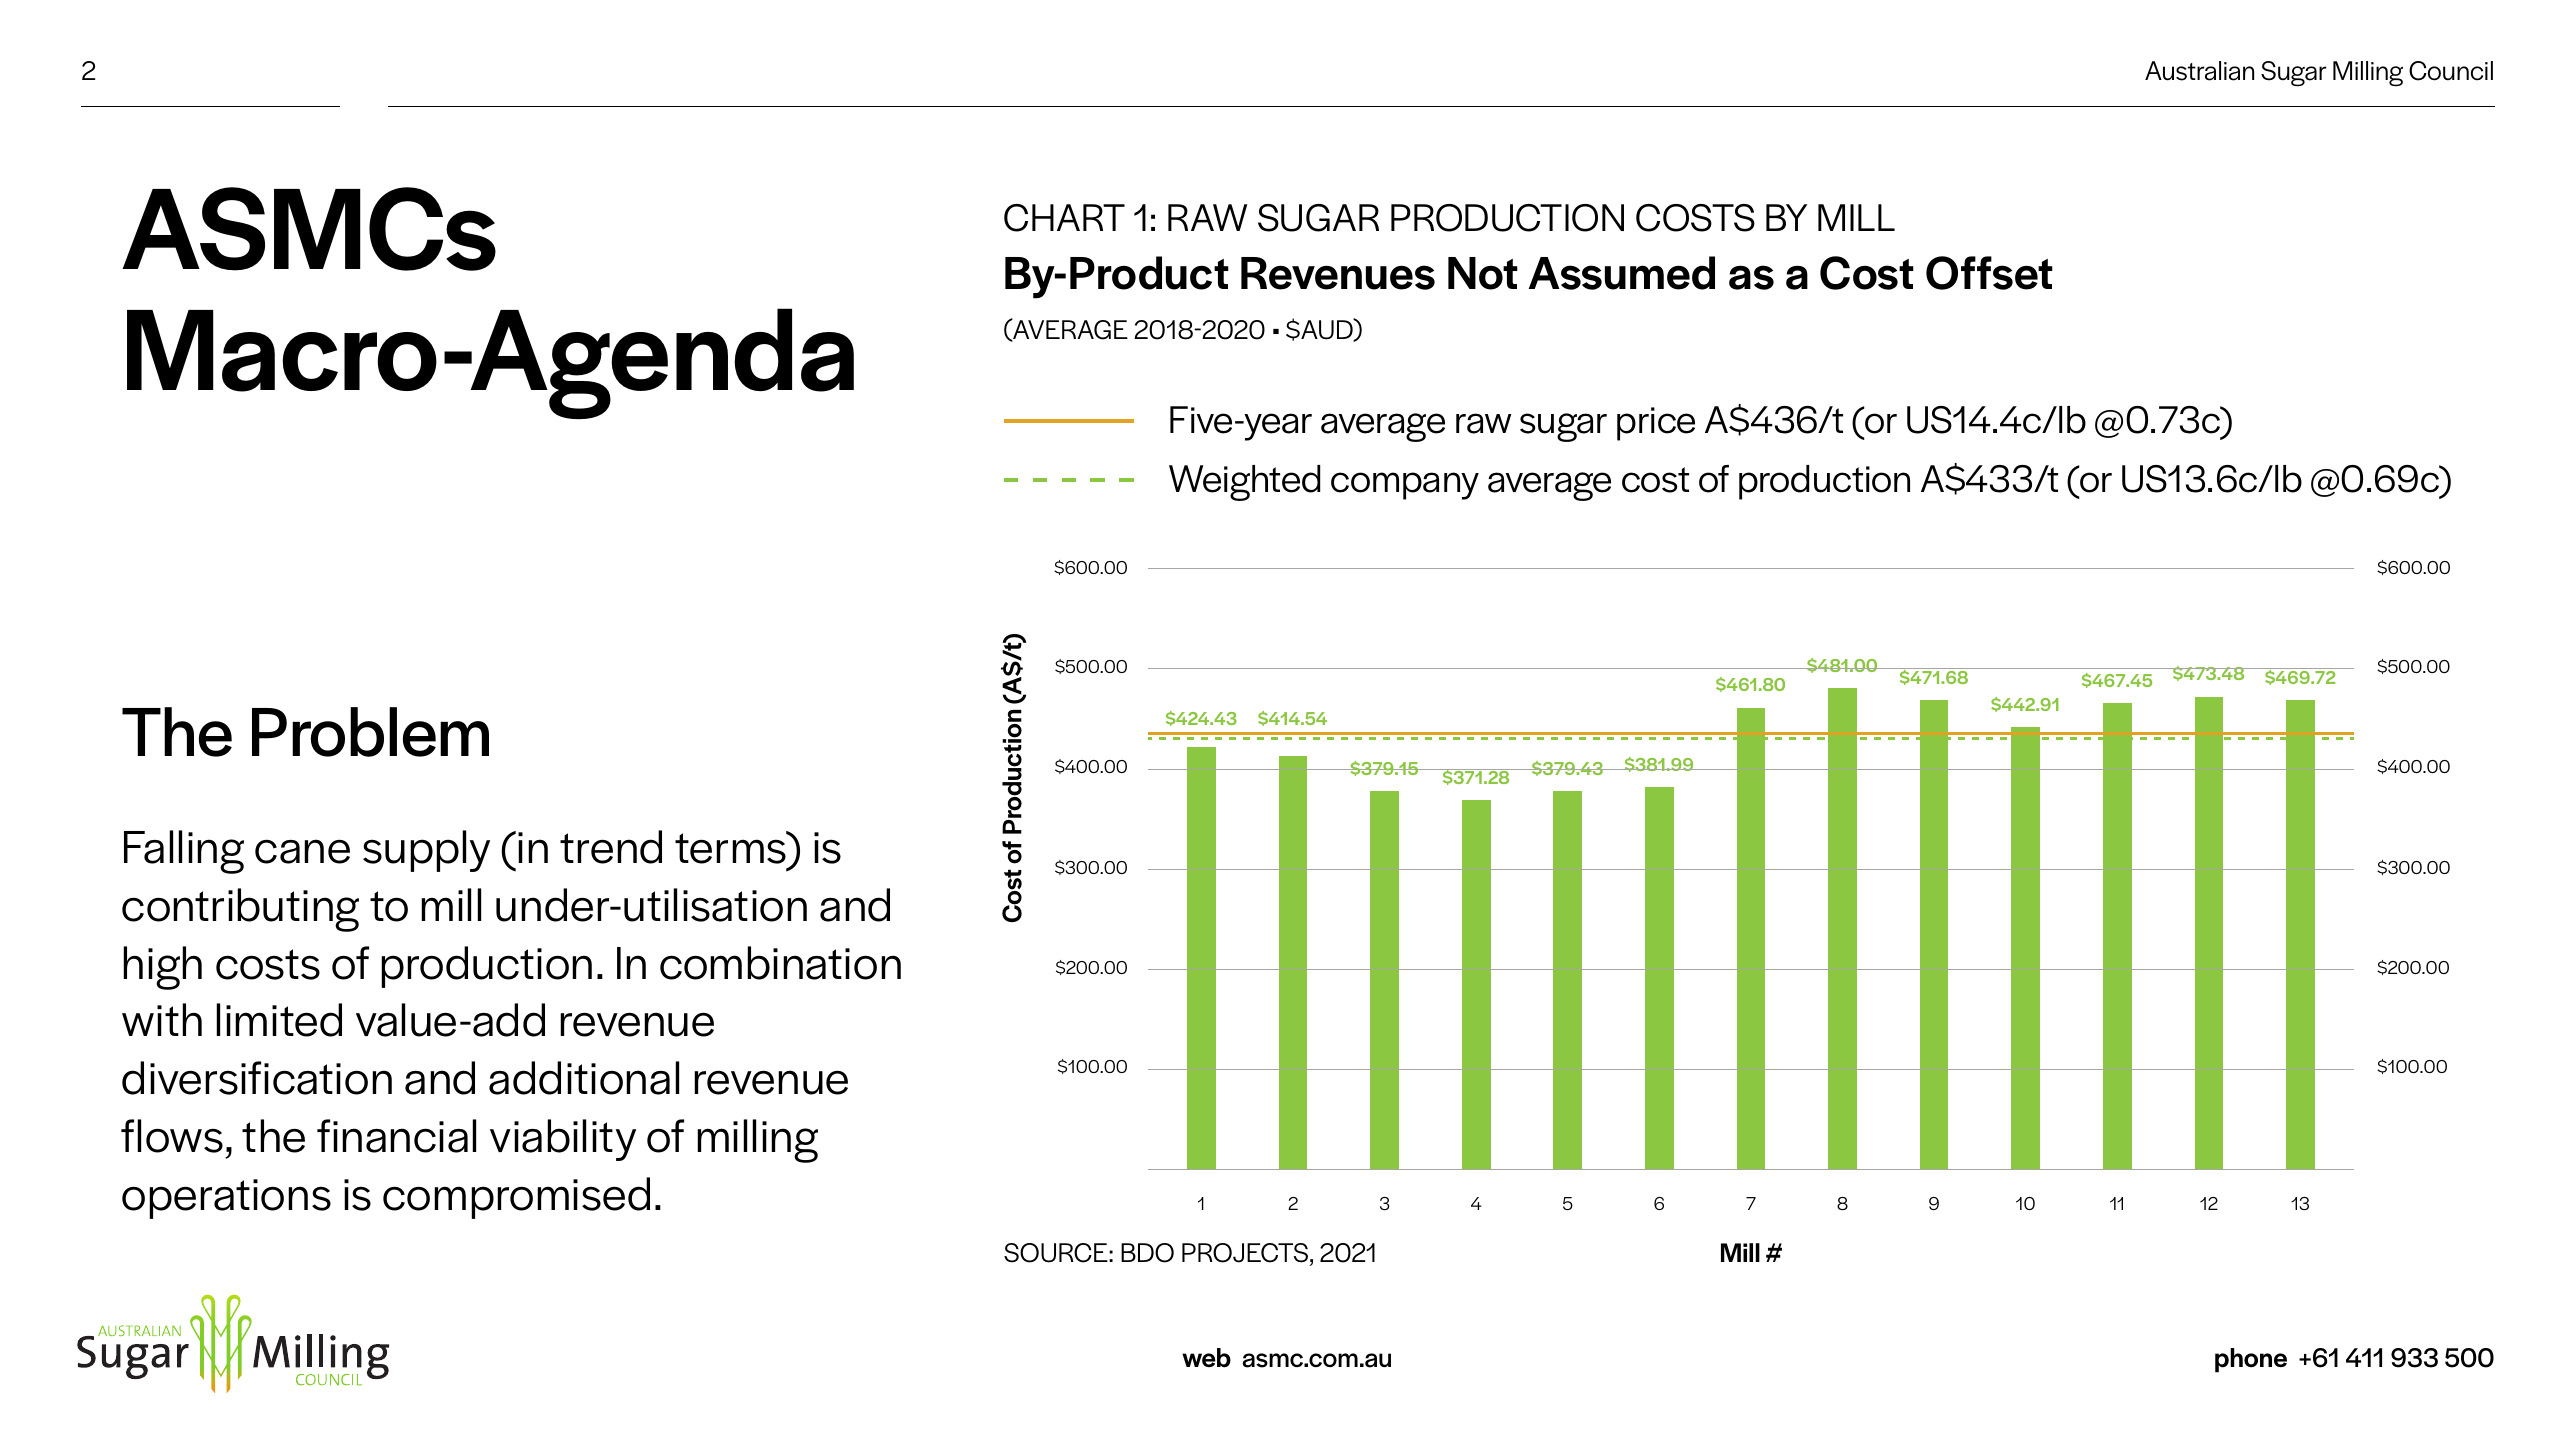 The width and height of the screenshot is (2575, 1448). I want to click on price, so click(1656, 424).
